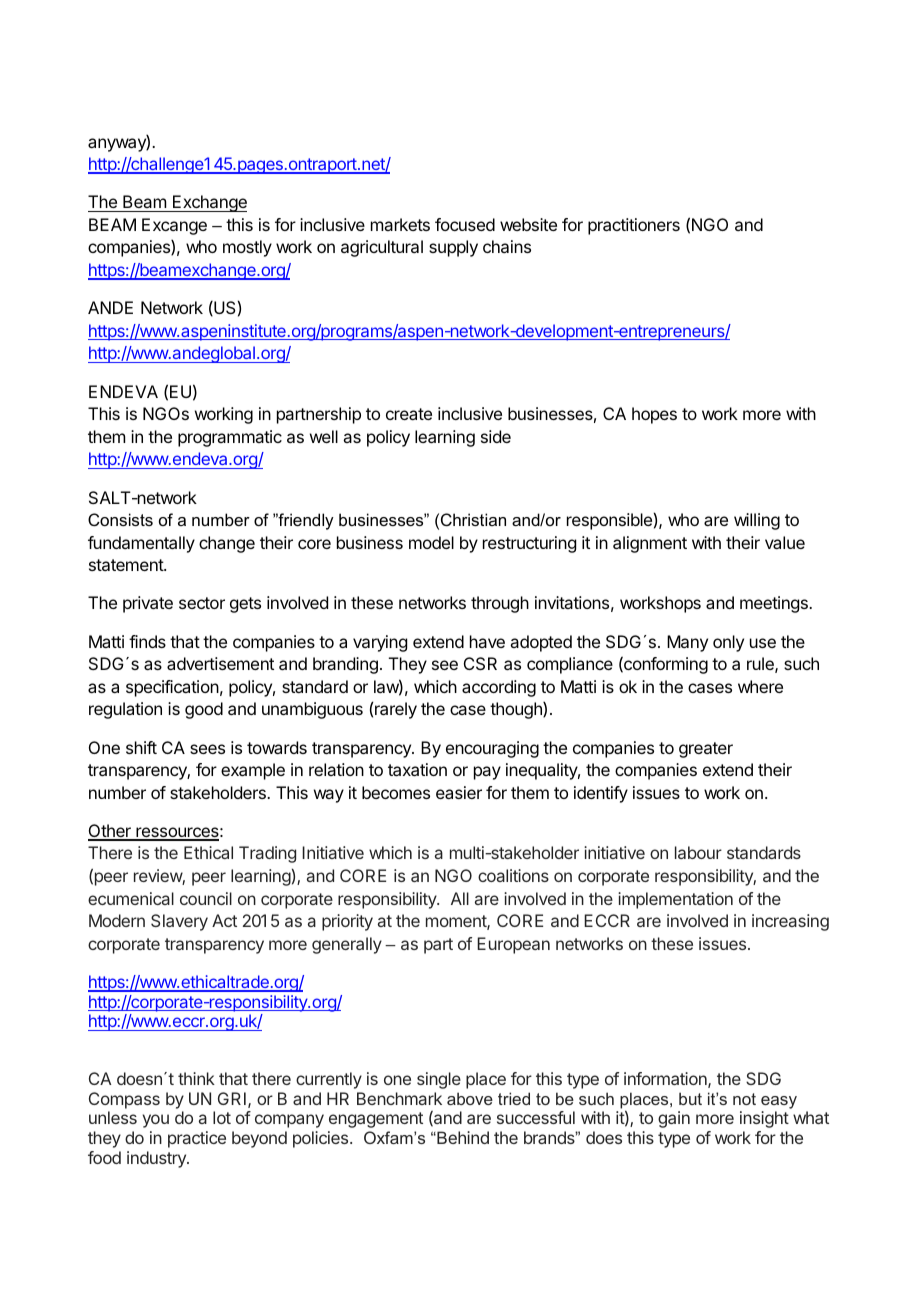 This screenshot has height=1308, width=924. I want to click on implementation, so click(675, 900).
